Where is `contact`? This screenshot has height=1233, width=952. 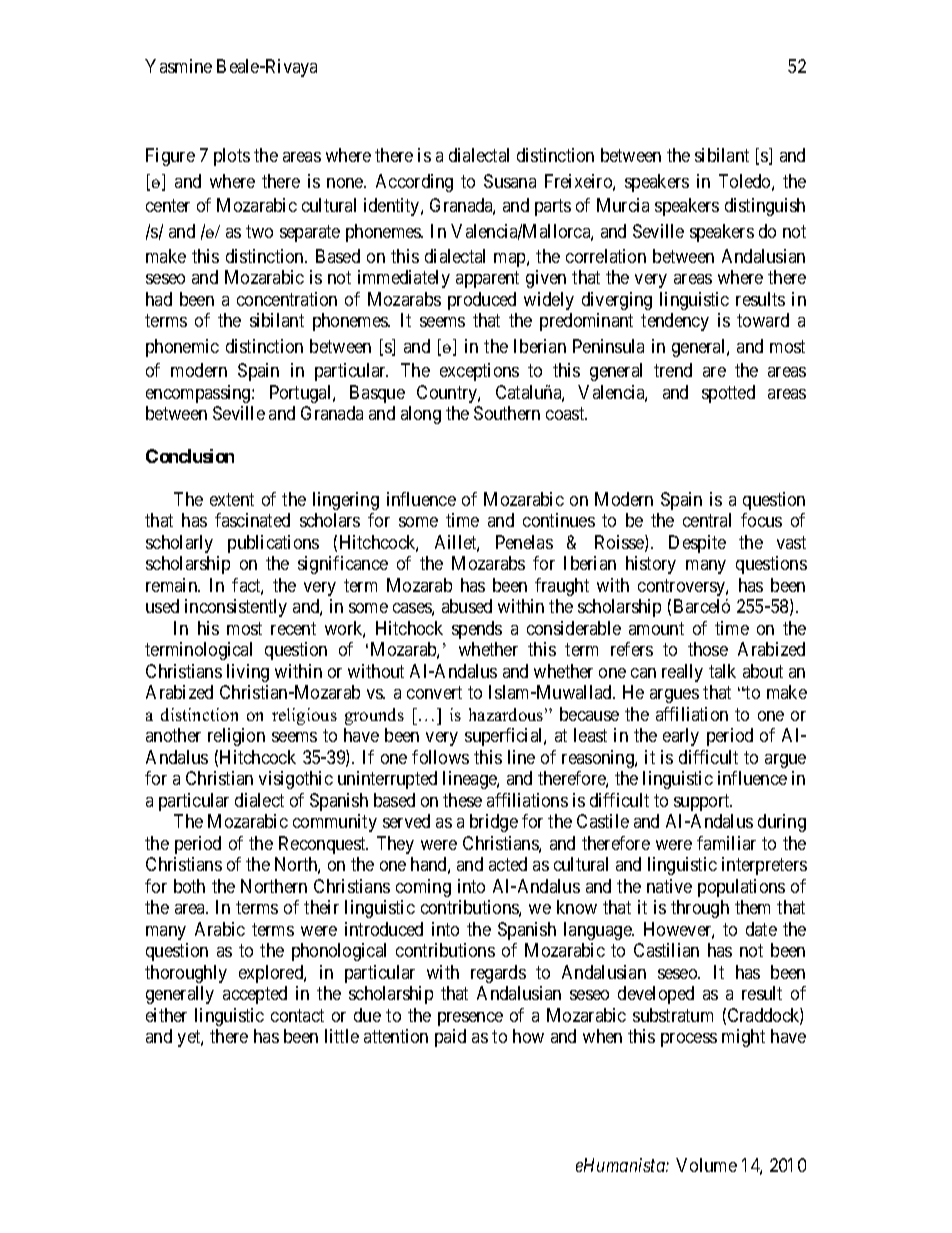
contact is located at coordinates (297, 1015).
